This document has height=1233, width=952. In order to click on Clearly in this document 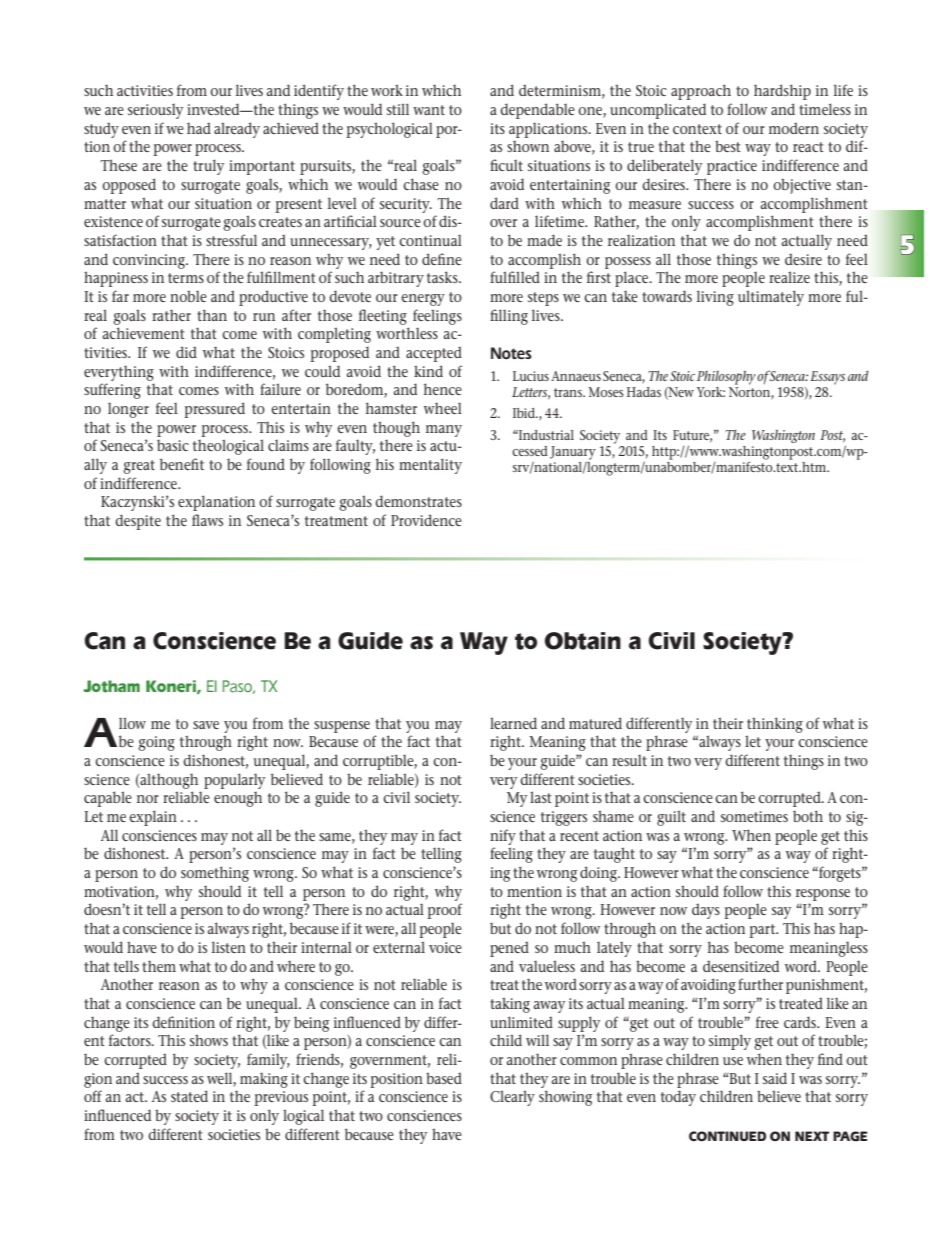, I will do `click(512, 1098)`.
